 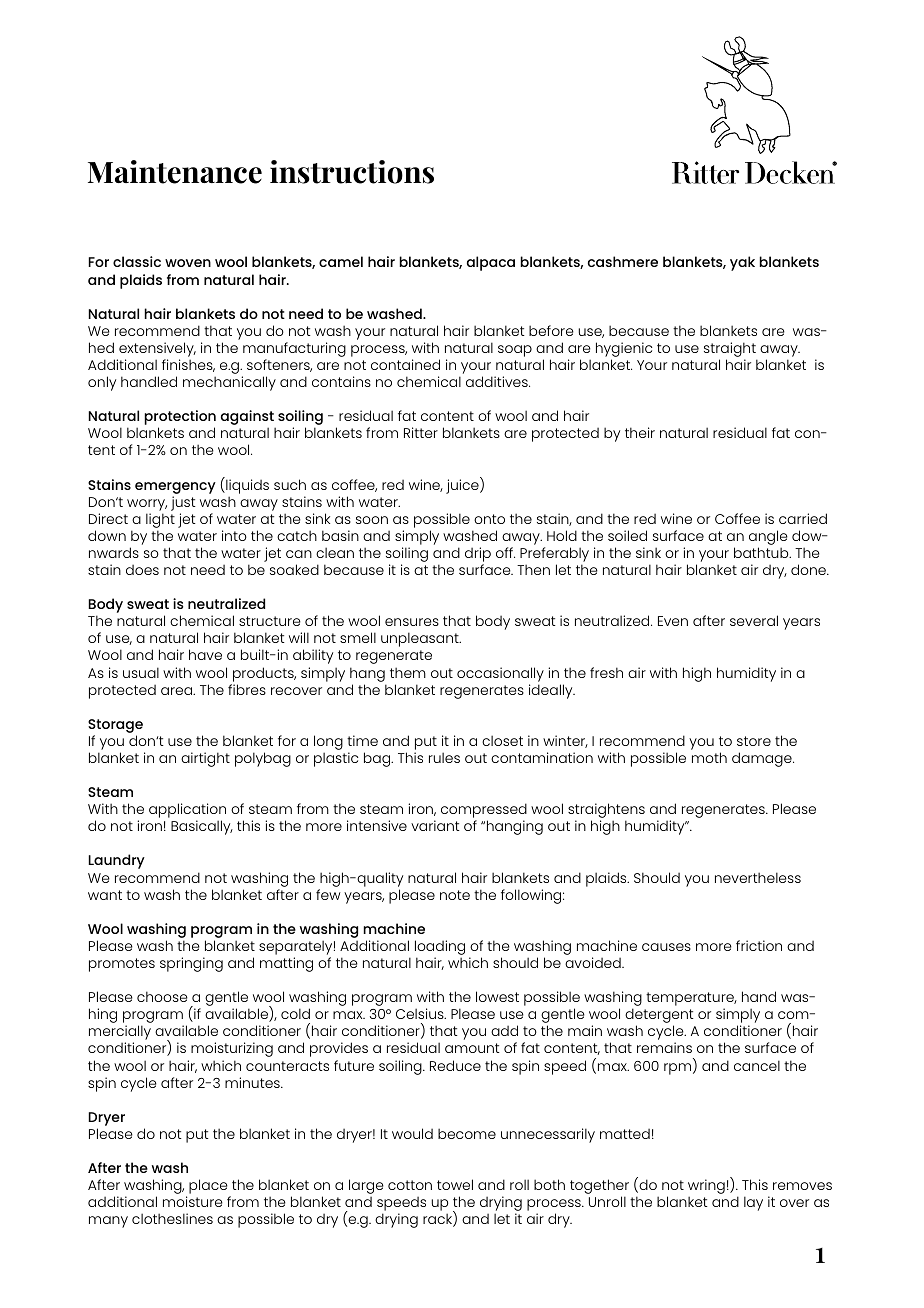 What do you see at coordinates (491, 263) in the image?
I see `alpaca` at bounding box center [491, 263].
